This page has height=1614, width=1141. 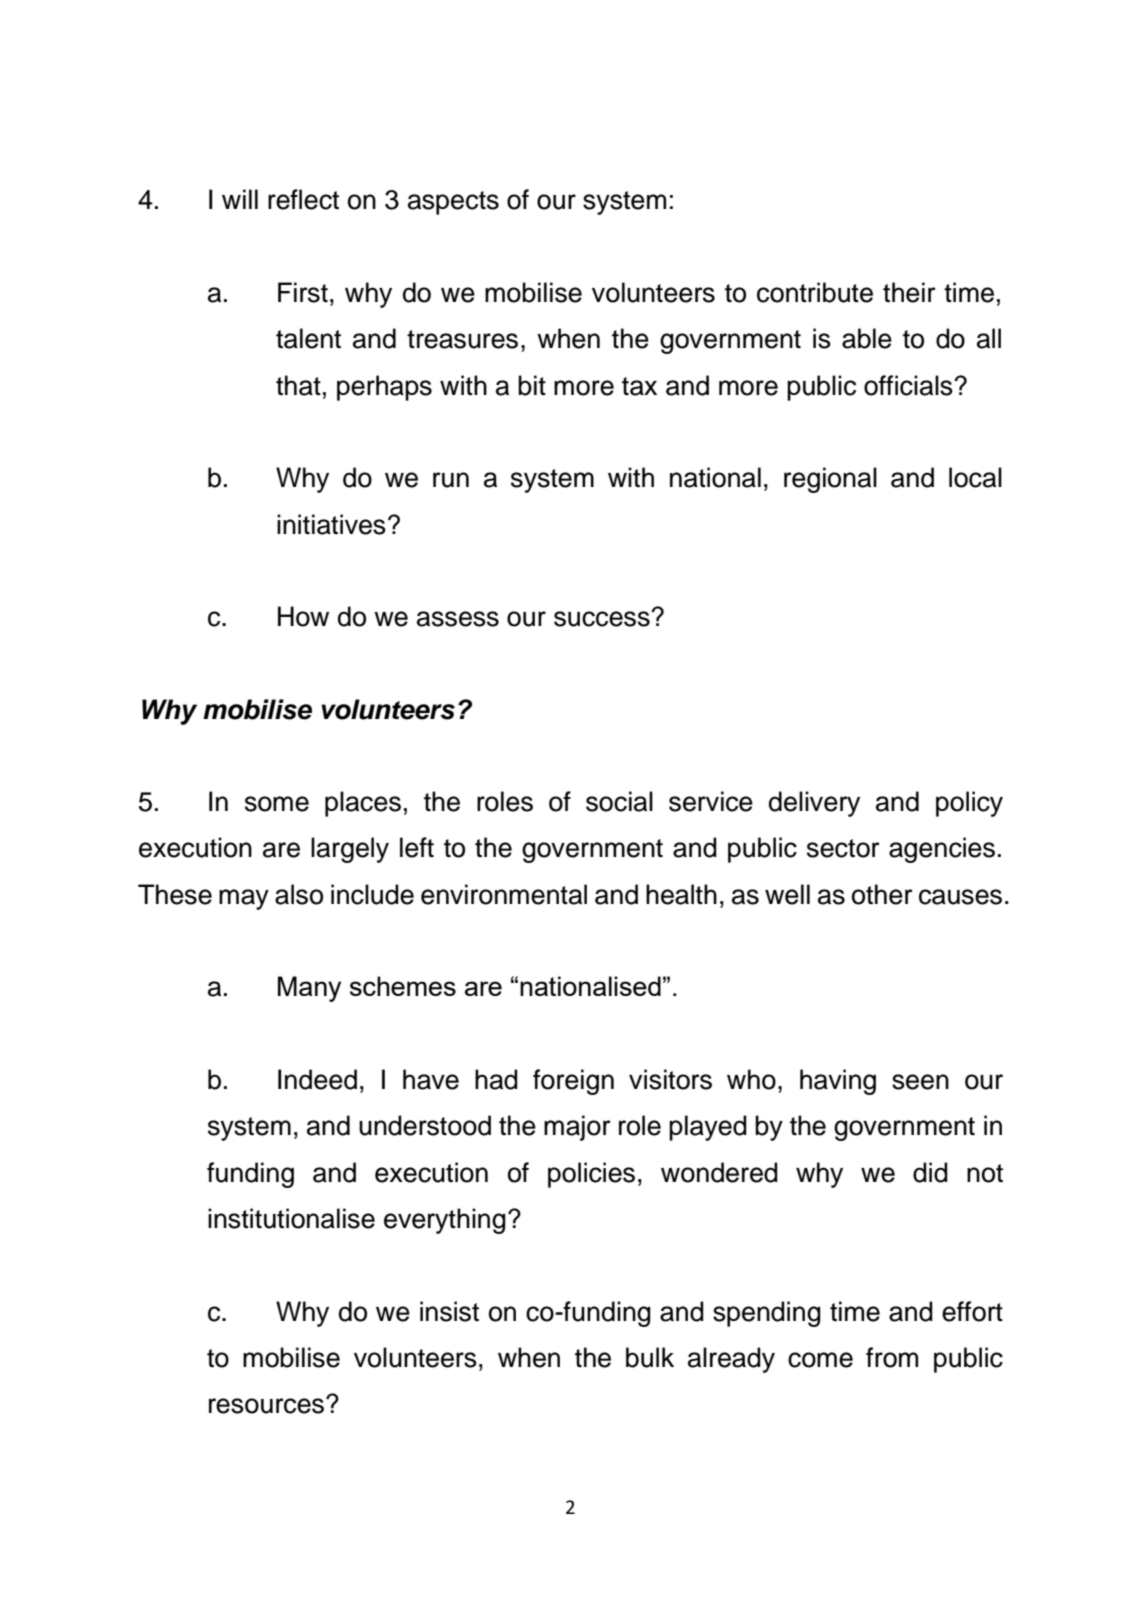 I want to click on delivery, so click(x=814, y=804).
